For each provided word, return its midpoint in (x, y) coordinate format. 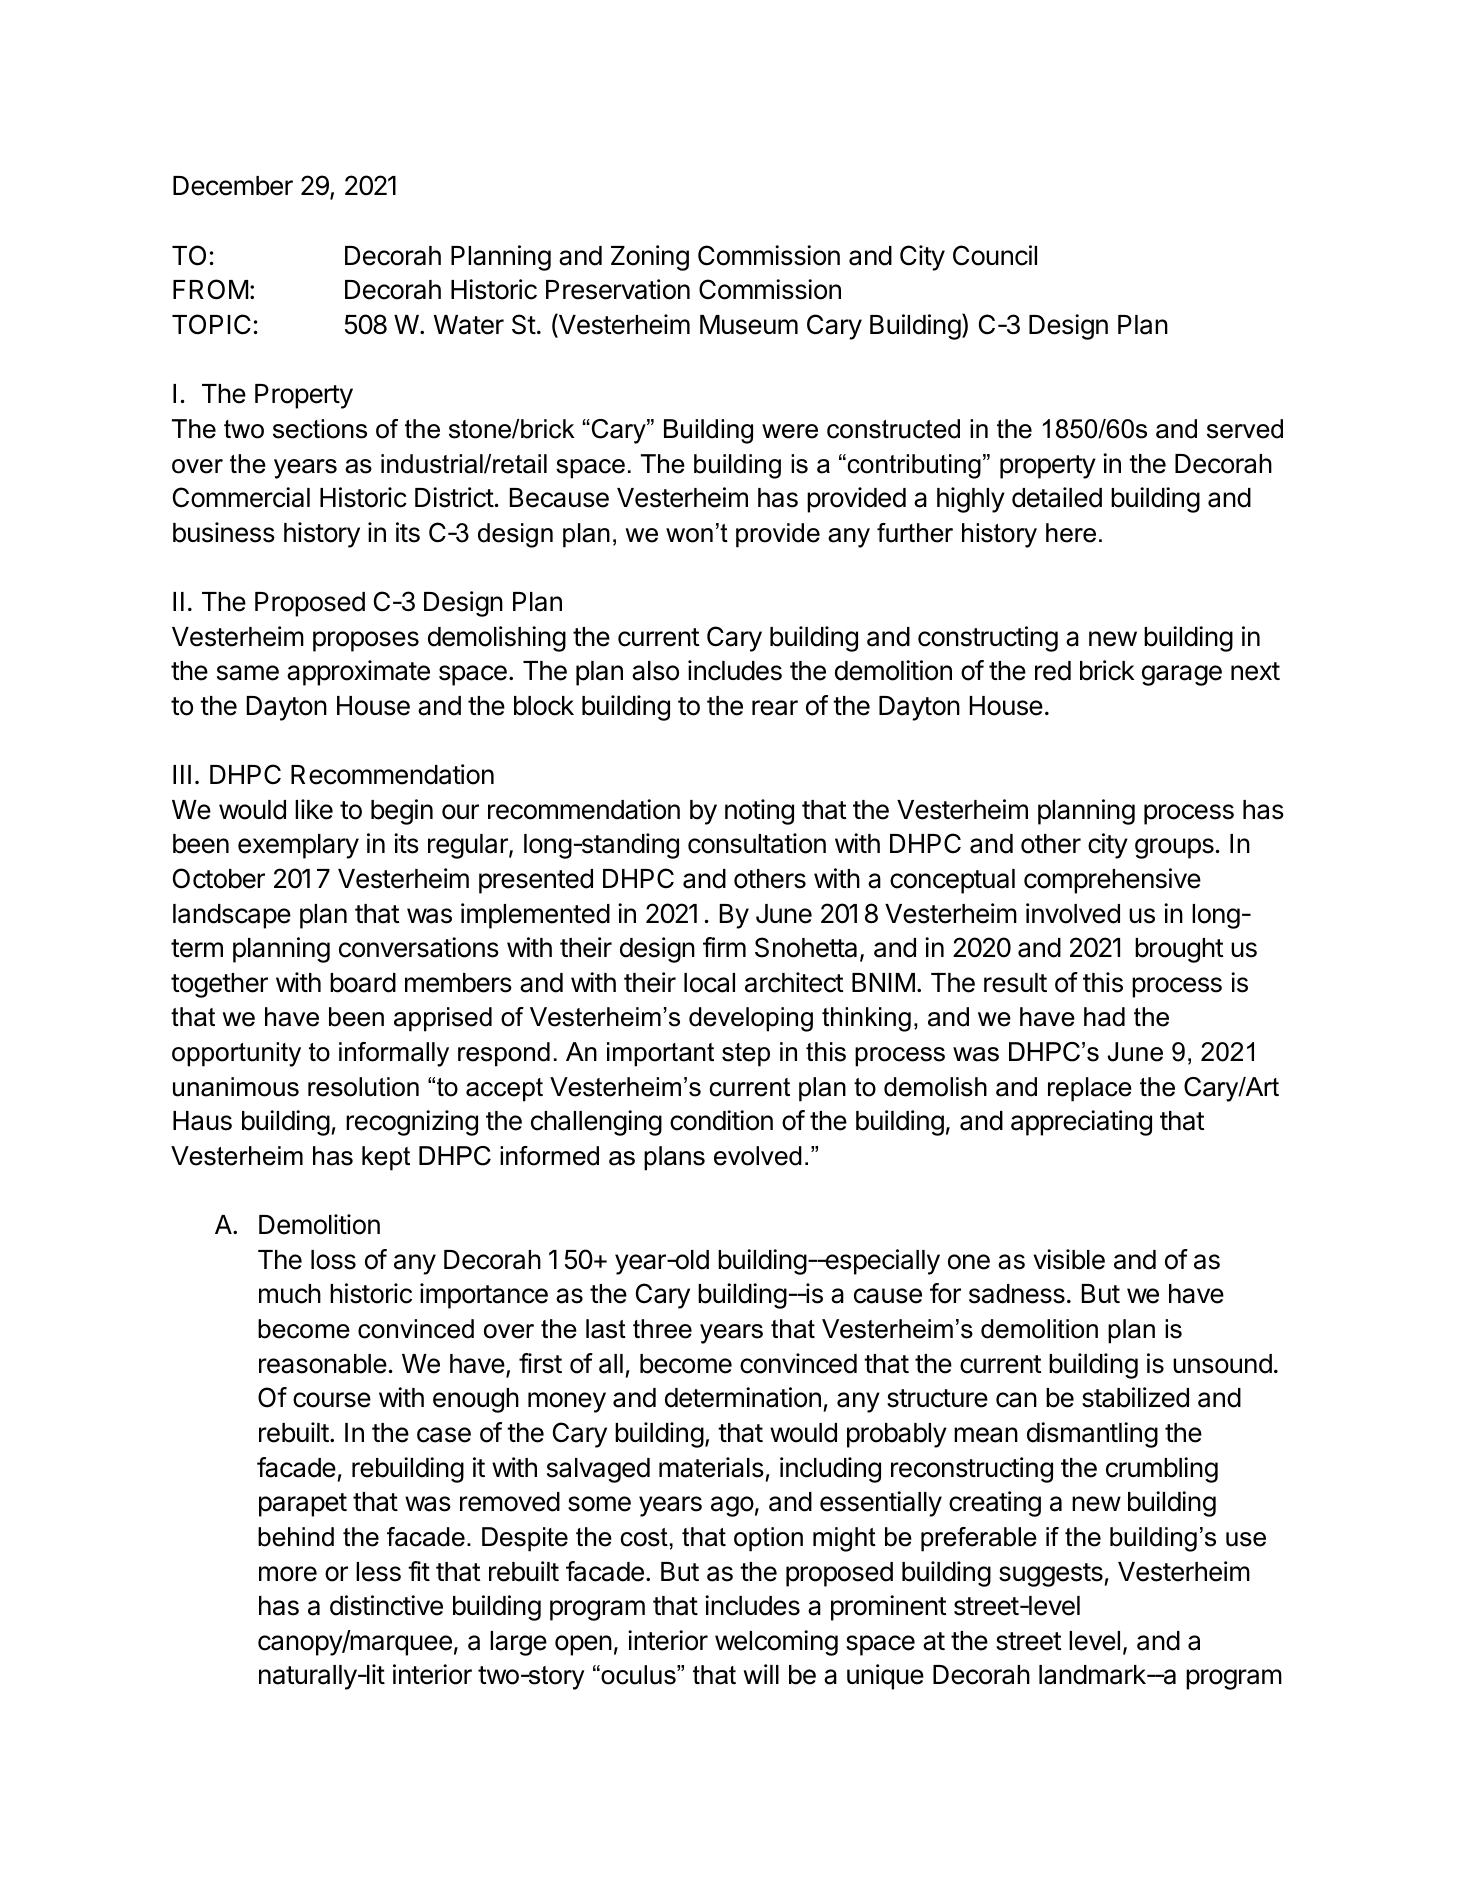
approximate (358, 673)
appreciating (1081, 1123)
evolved (758, 1156)
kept (386, 1158)
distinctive (386, 1605)
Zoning (650, 258)
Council (995, 255)
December (233, 186)
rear (775, 708)
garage (1182, 675)
